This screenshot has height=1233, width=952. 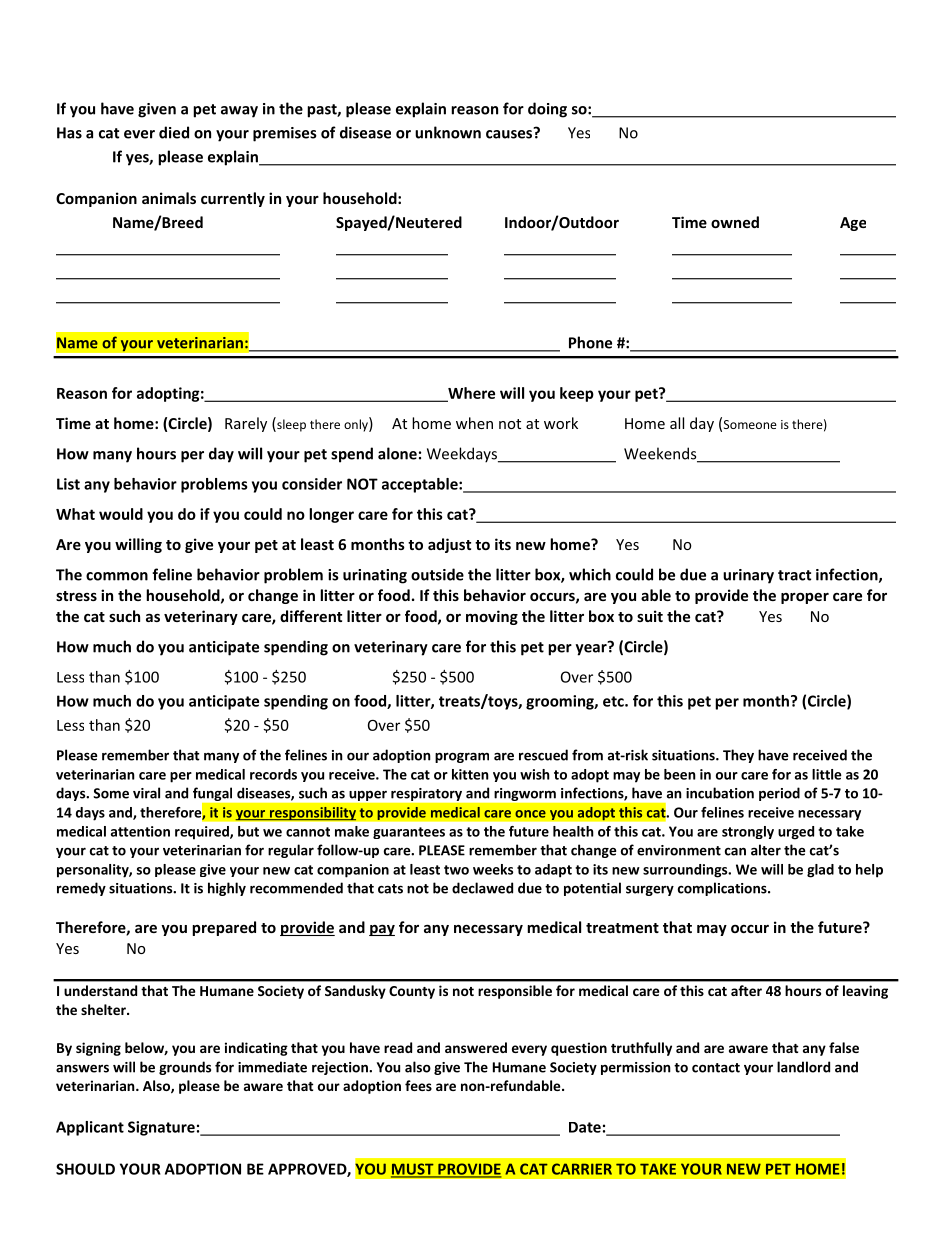 I want to click on Signature, so click(x=161, y=1128).
